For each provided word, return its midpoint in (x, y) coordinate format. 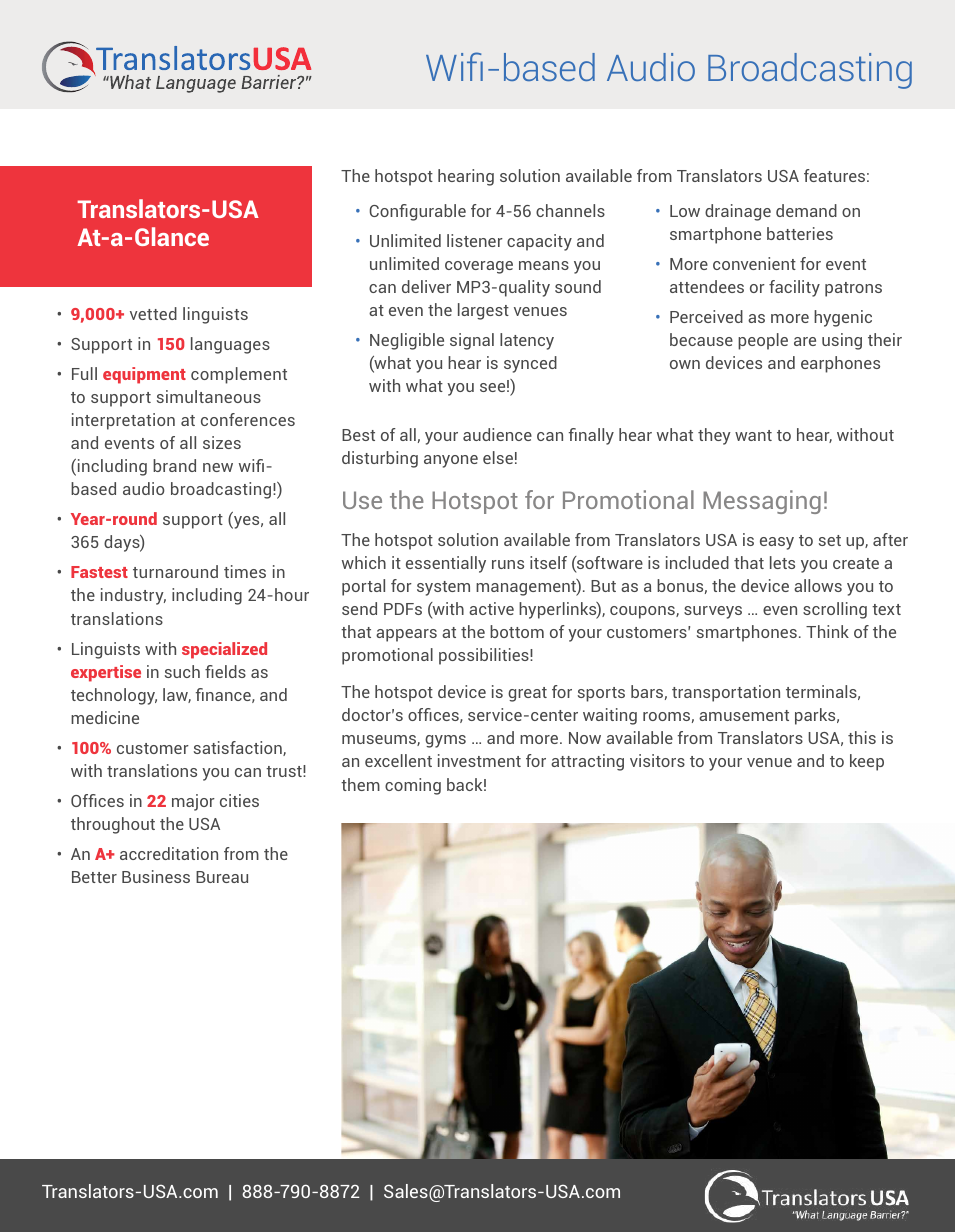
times (245, 571)
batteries (800, 233)
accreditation (169, 853)
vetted (153, 313)
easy (777, 543)
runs (508, 564)
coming (413, 786)
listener (475, 240)
